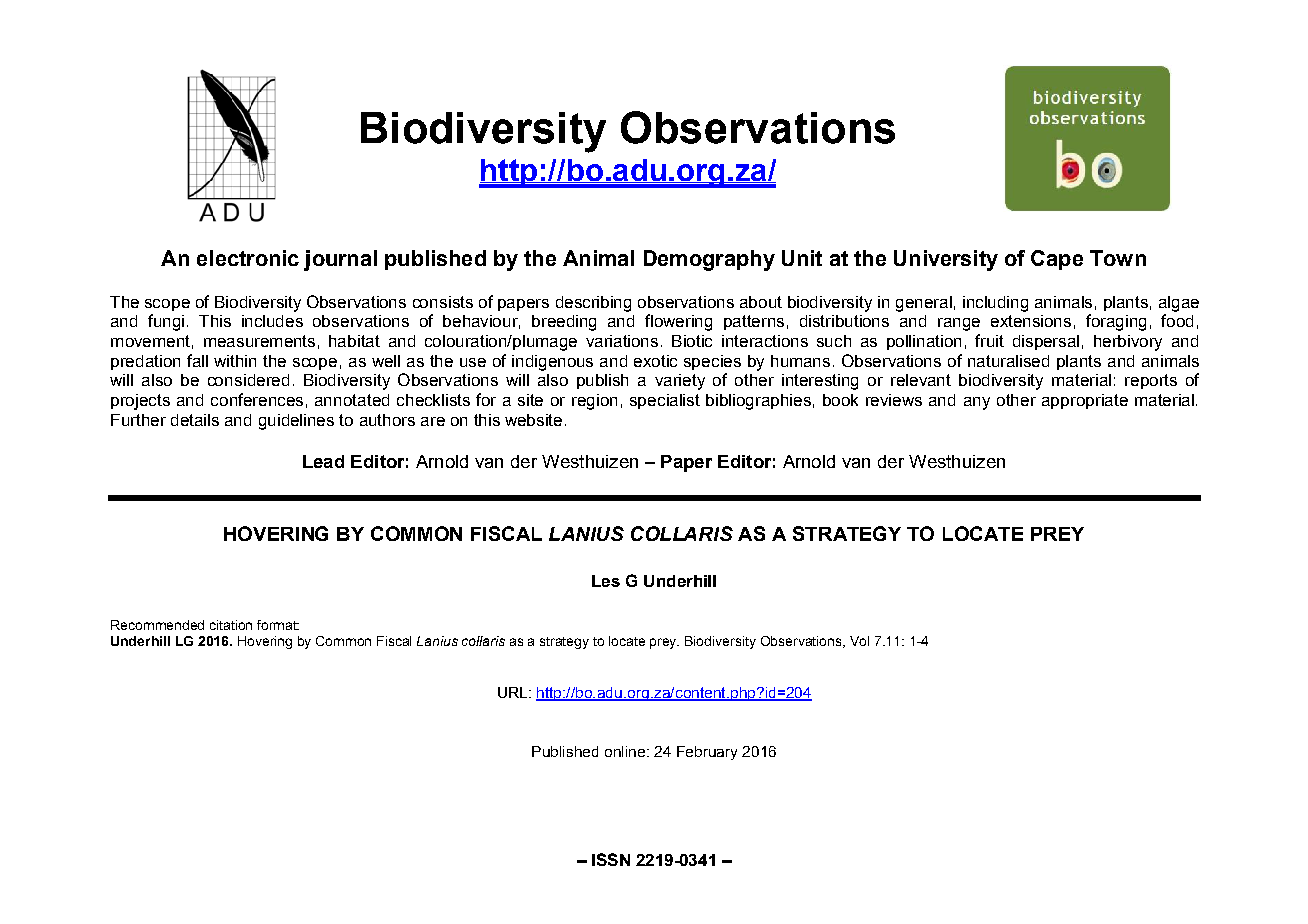 The image size is (1308, 924). Describe the element at coordinates (611, 859) in the page. I see `ISSN` at that location.
